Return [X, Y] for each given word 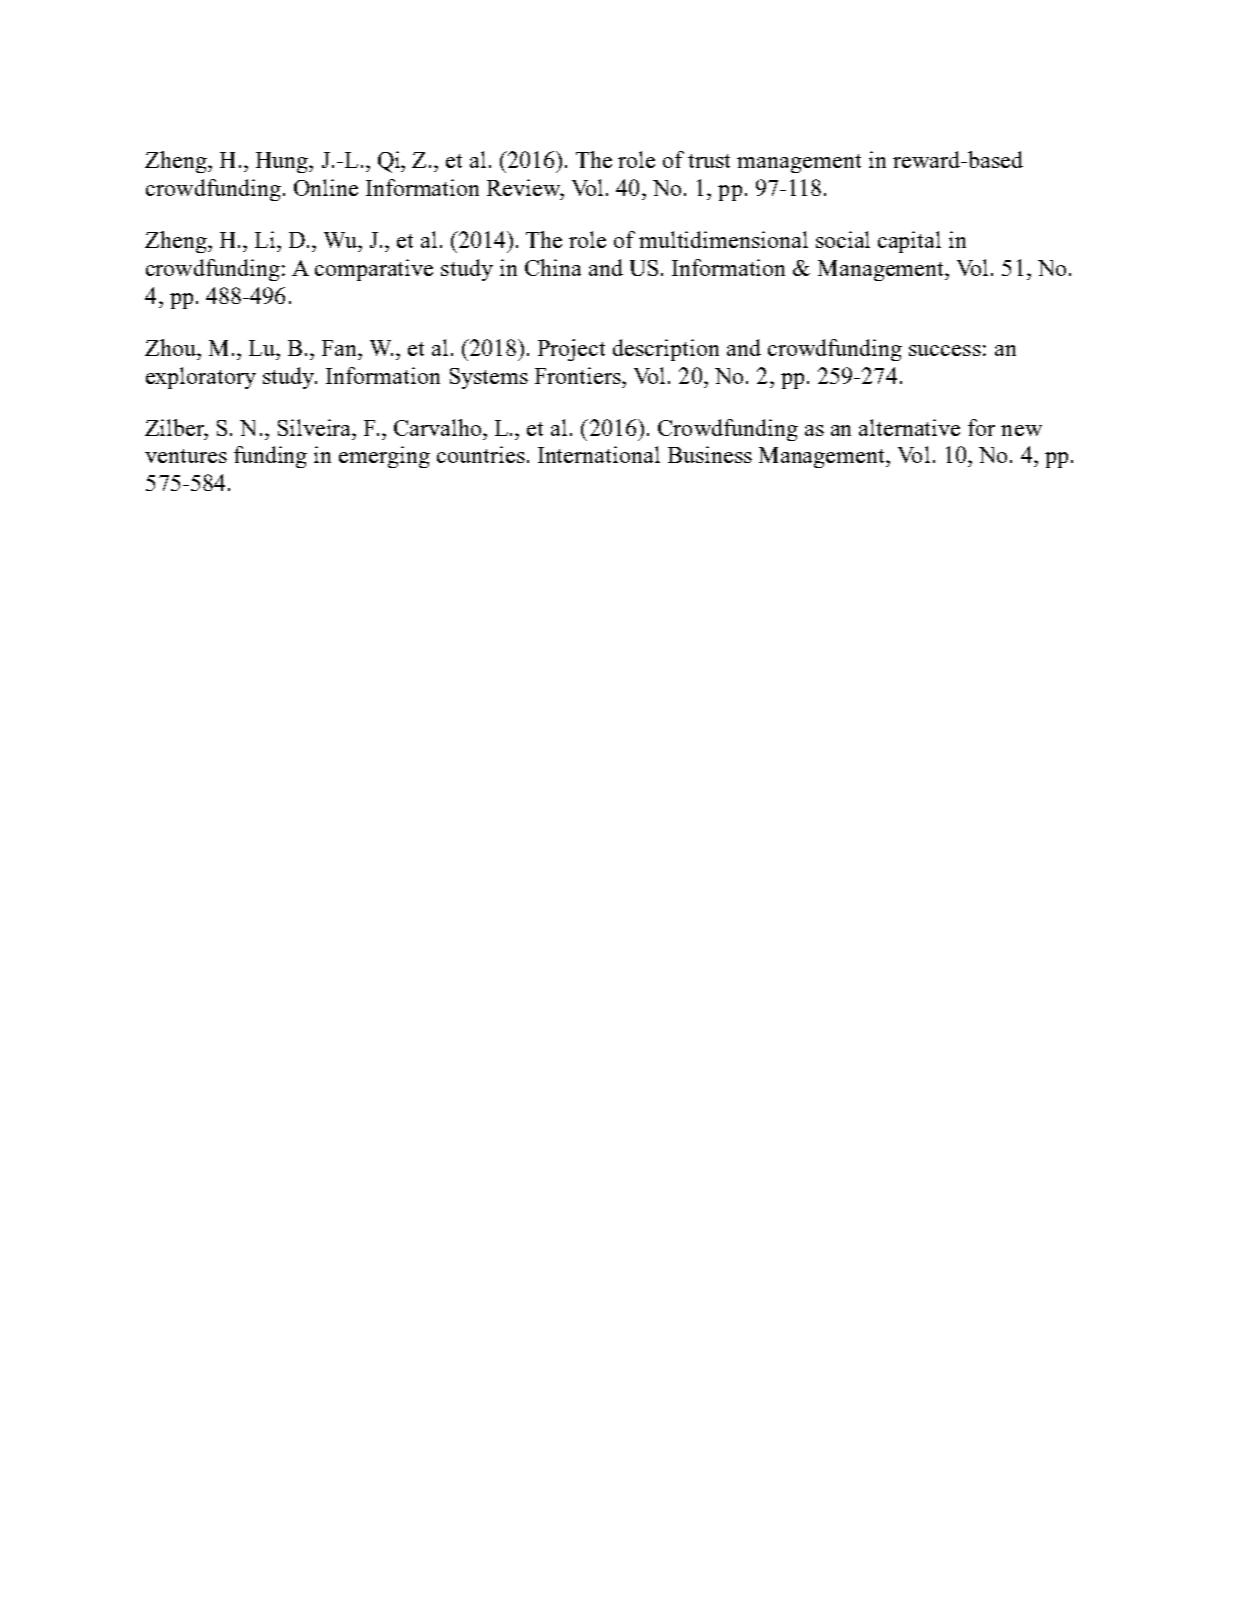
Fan [341, 348]
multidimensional [723, 239]
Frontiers [579, 375]
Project [571, 350]
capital [909, 242]
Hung [283, 162]
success [945, 350]
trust [709, 161]
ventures [186, 456]
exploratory [201, 378]
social [843, 239]
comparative [374, 270]
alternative [909, 427]
